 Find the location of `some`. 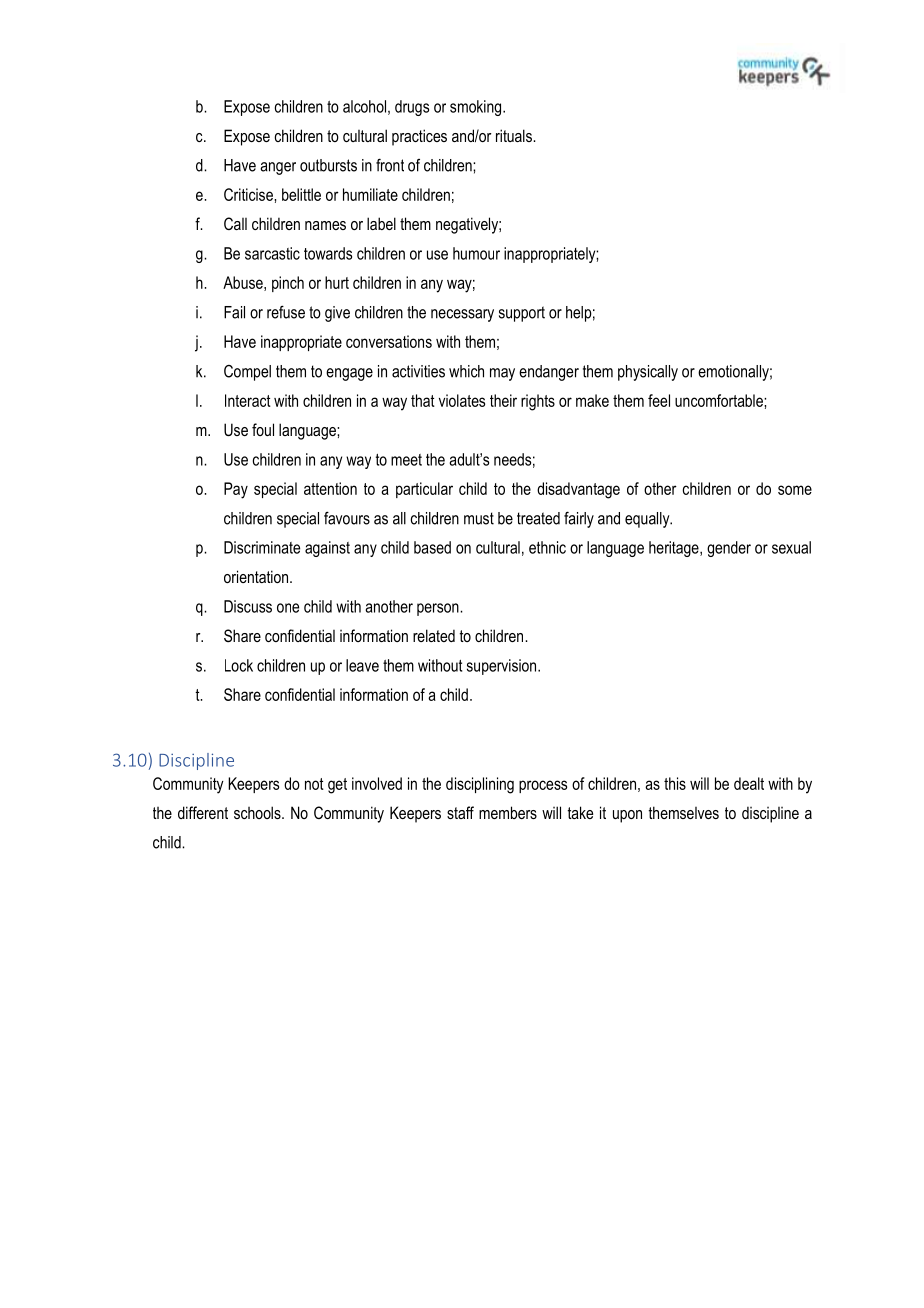

some is located at coordinates (795, 490).
